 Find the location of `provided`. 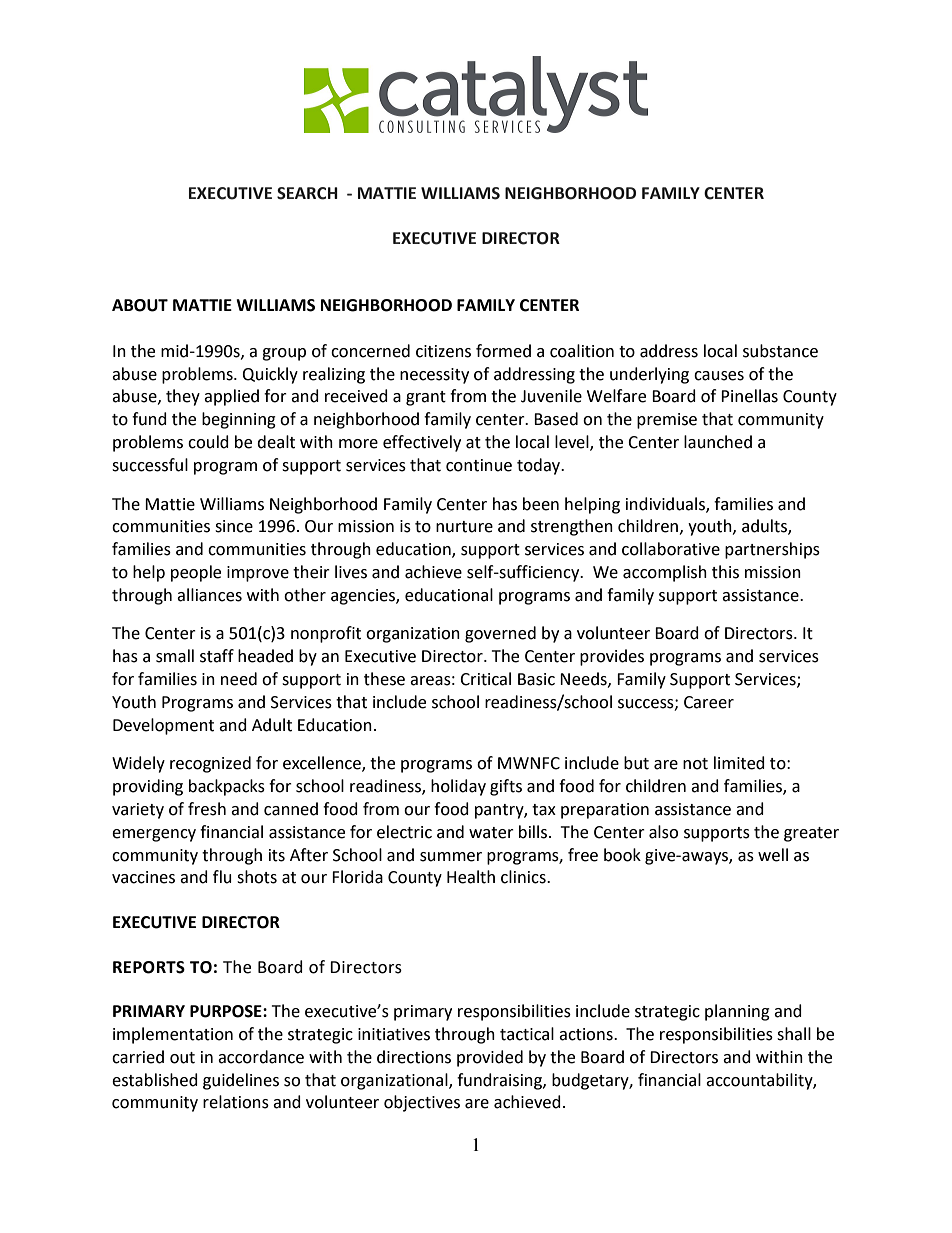

provided is located at coordinates (490, 1058).
